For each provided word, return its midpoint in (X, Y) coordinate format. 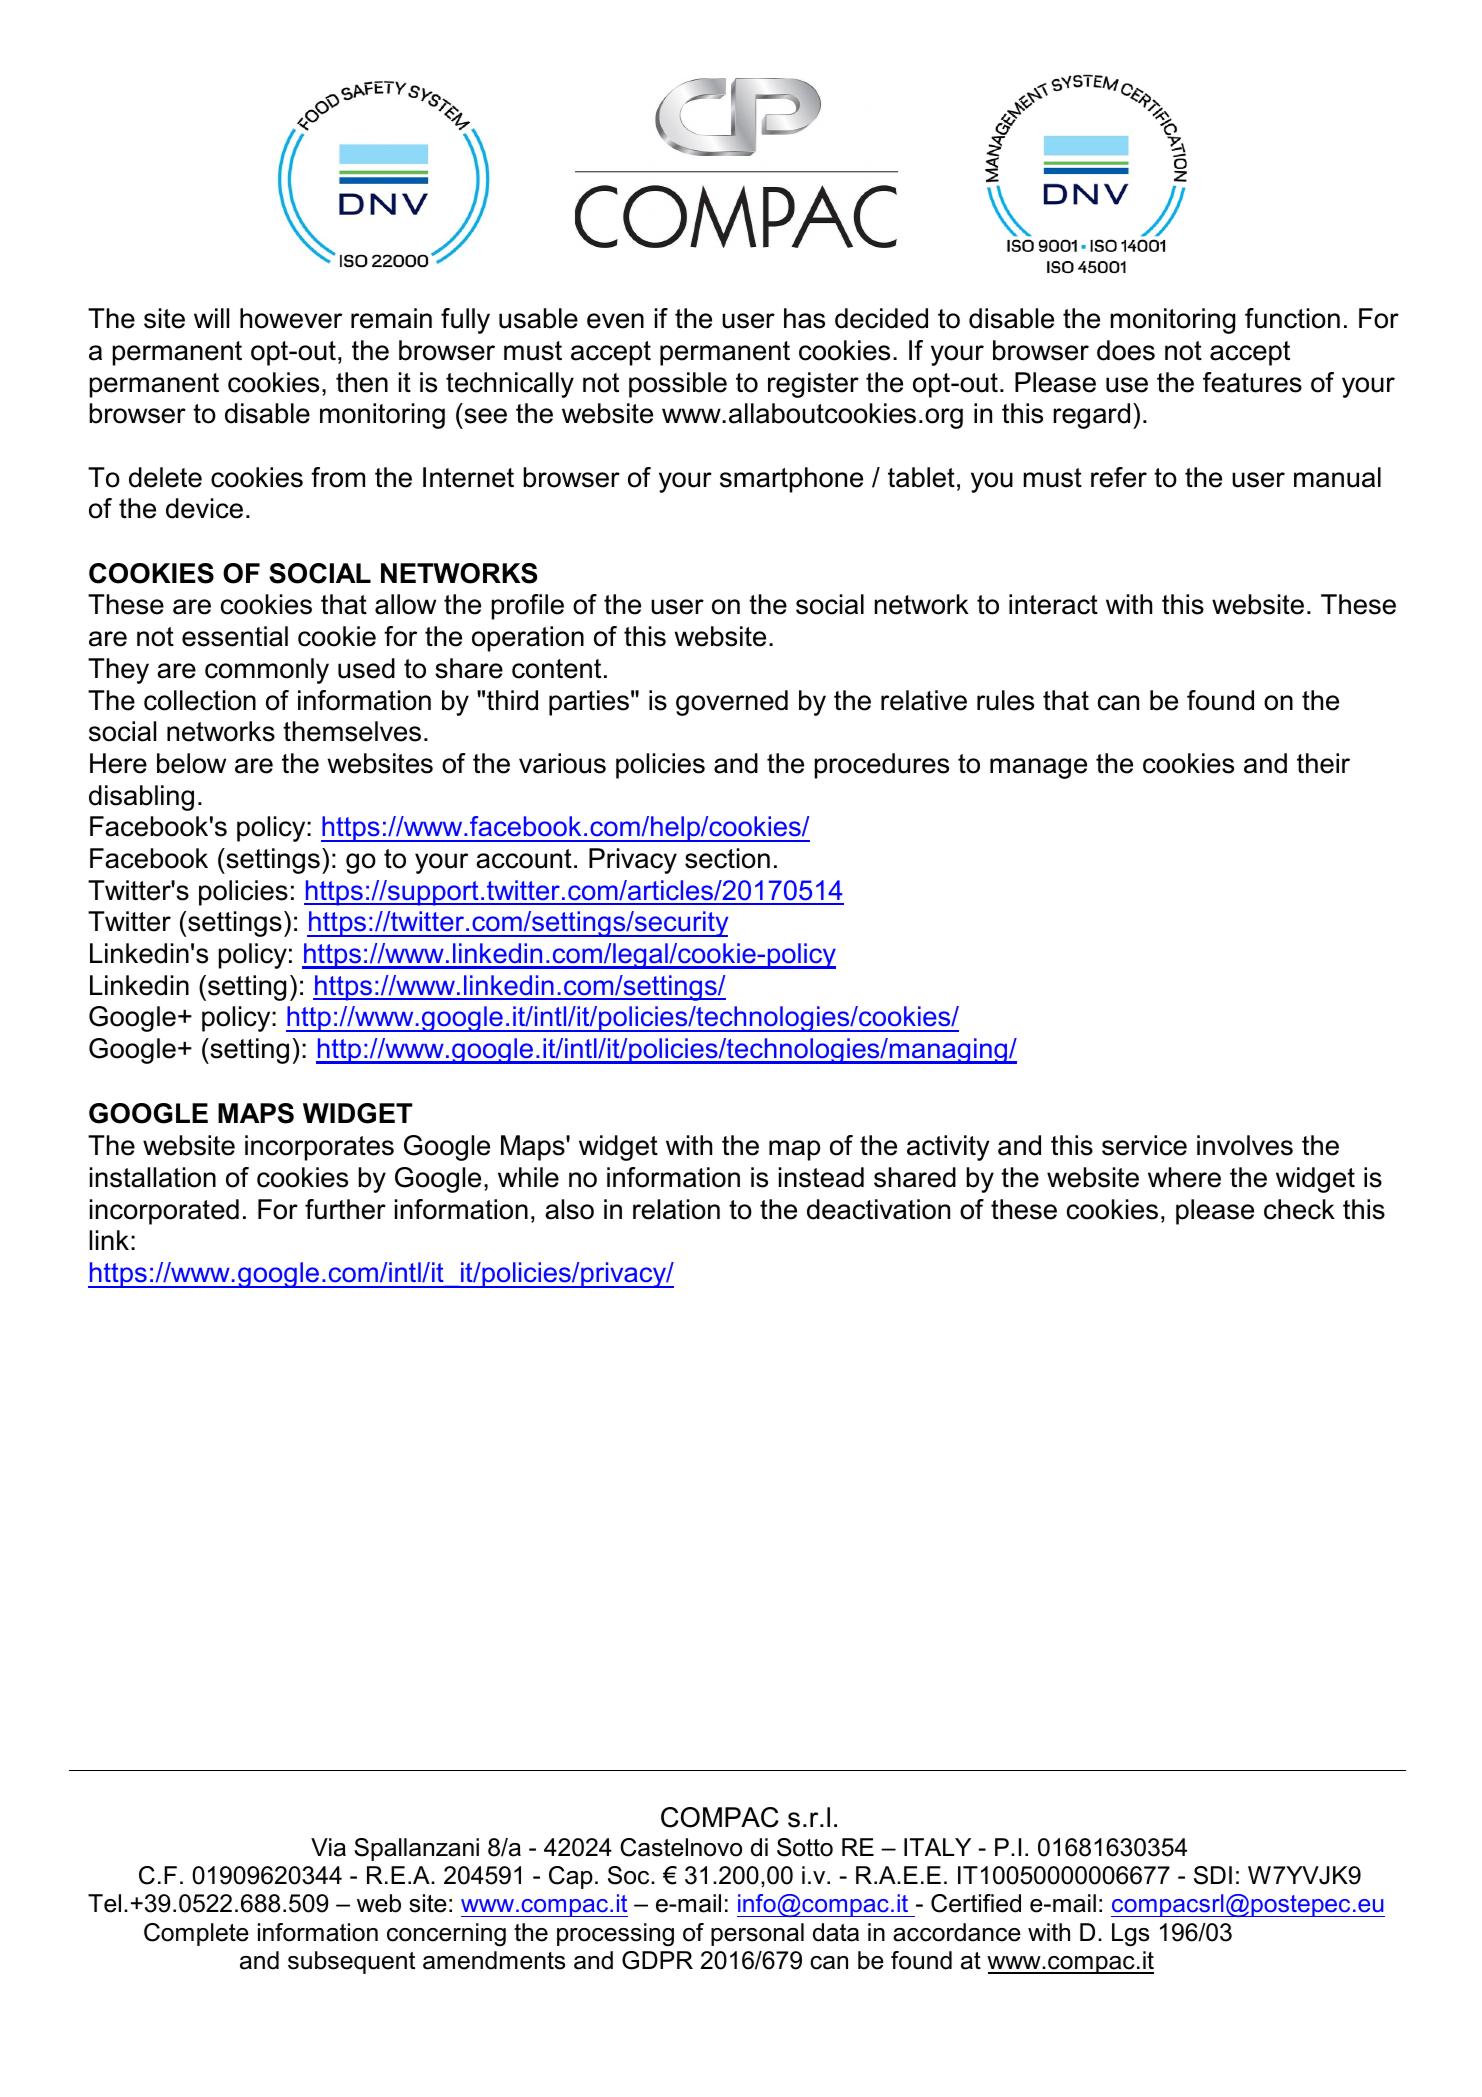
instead (821, 1177)
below (191, 763)
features (1252, 382)
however (291, 318)
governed (732, 703)
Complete (196, 1934)
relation (676, 1209)
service (1144, 1145)
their (1323, 763)
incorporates (319, 1148)
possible (678, 385)
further (345, 1209)
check (1299, 1209)
